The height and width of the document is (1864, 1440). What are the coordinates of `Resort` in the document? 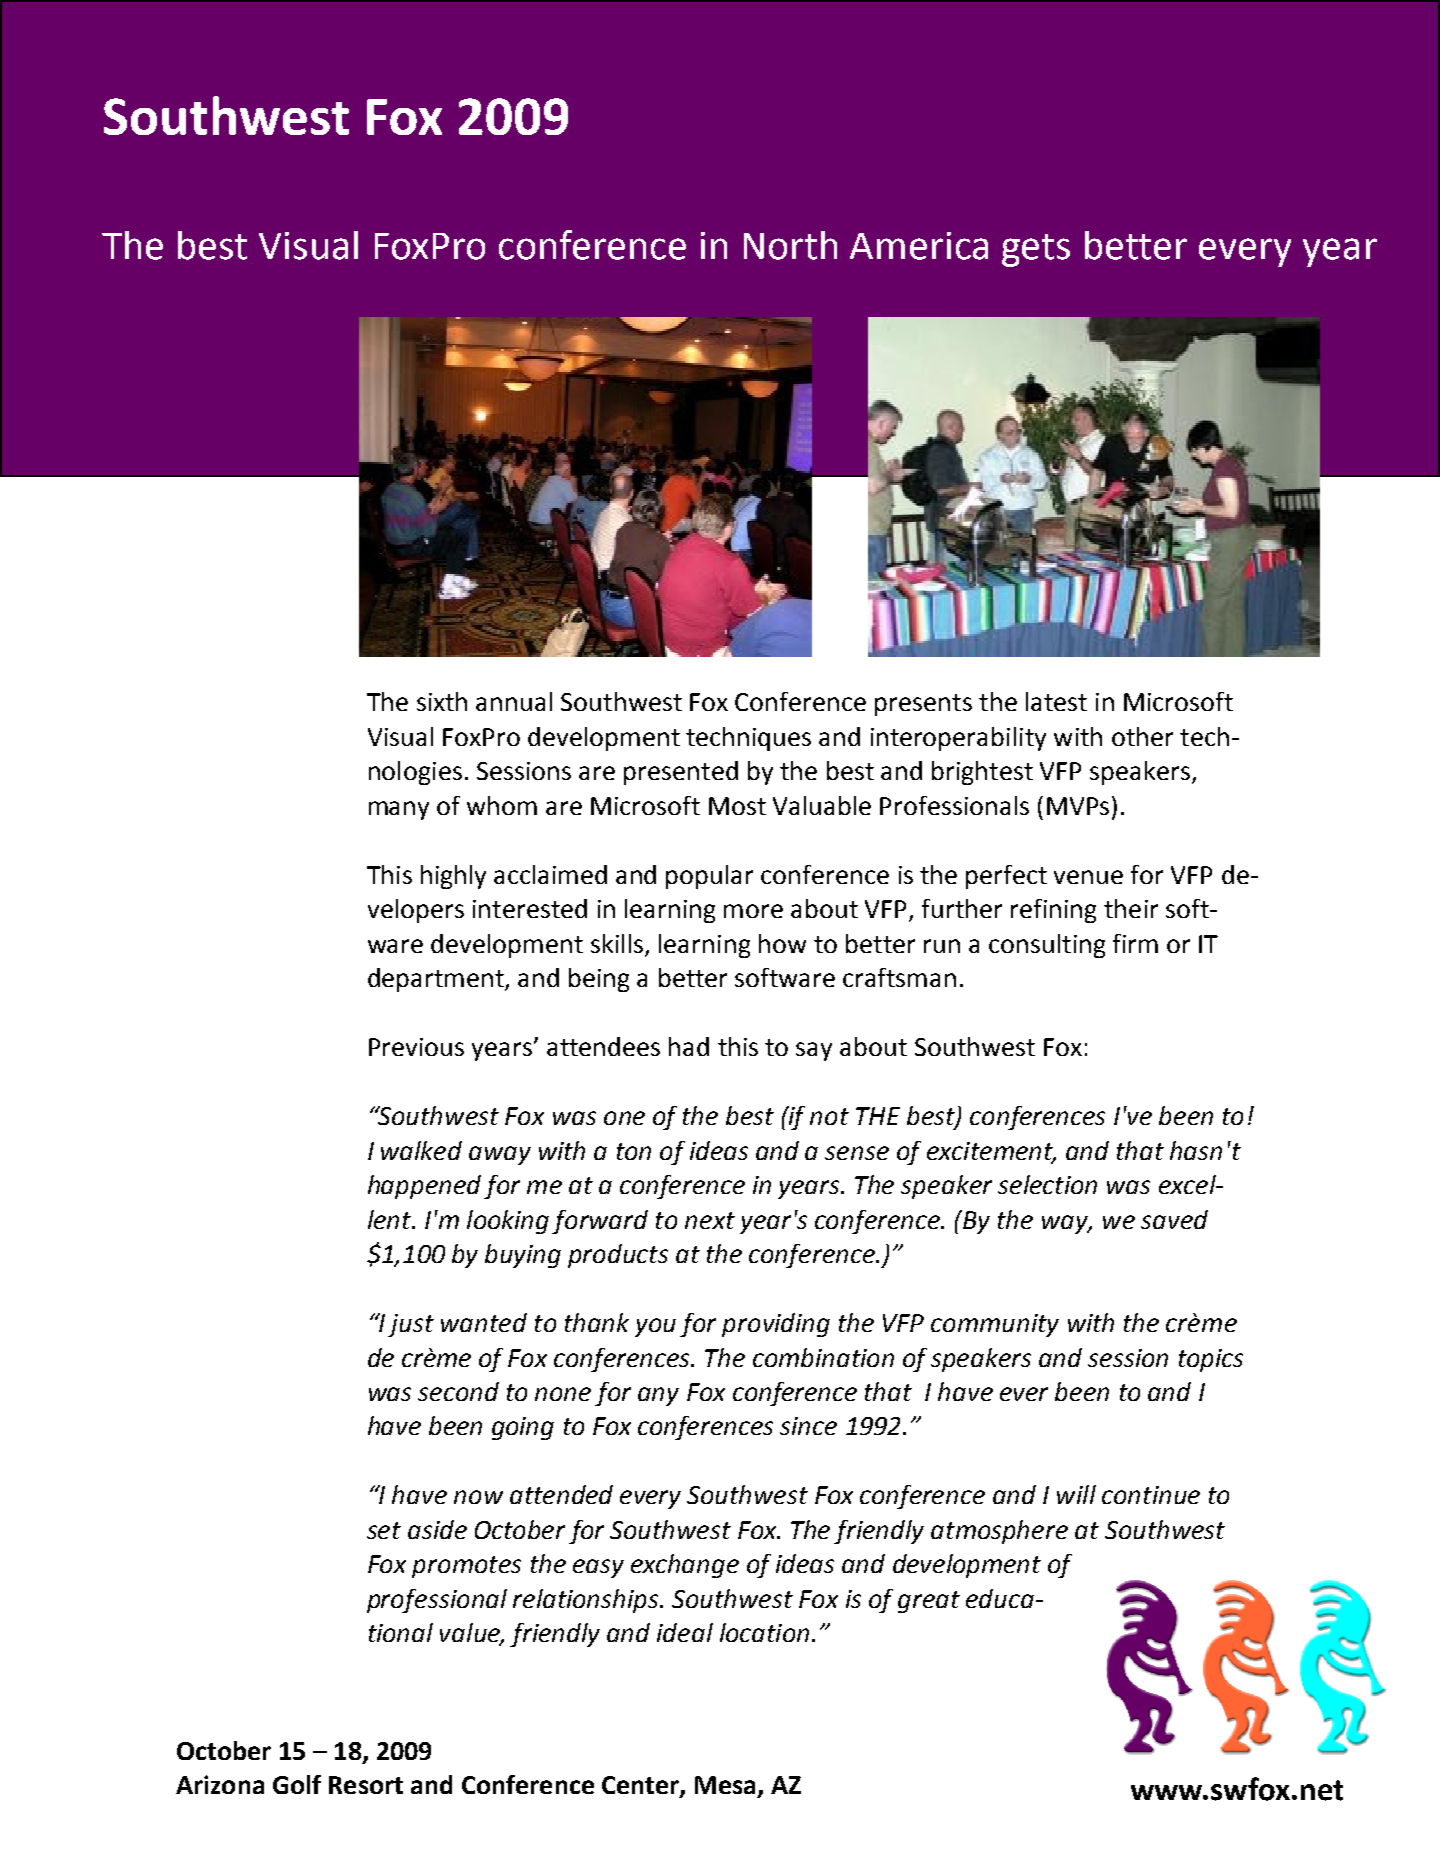 It's located at (366, 1785).
